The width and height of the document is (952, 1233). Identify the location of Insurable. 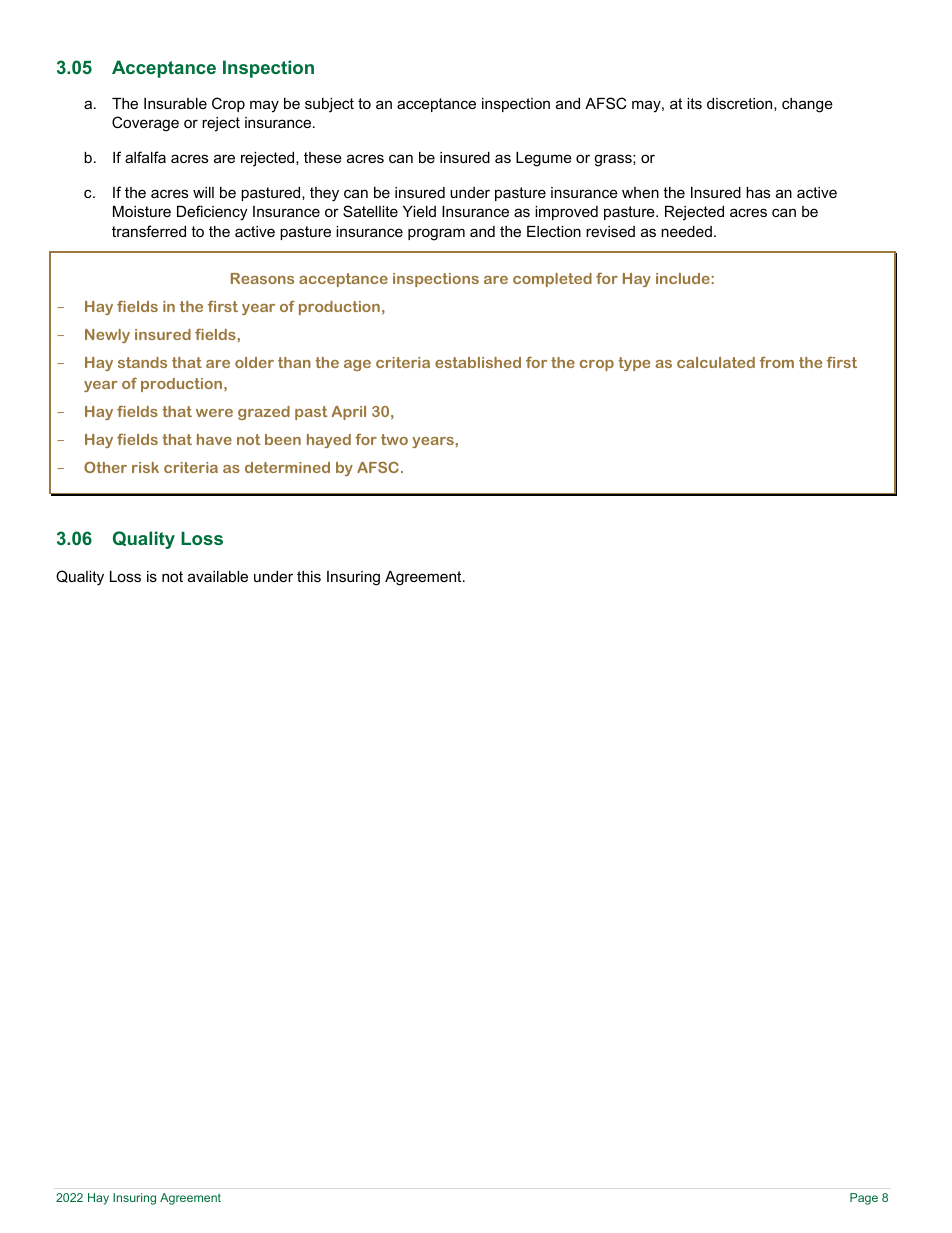
(175, 103).
